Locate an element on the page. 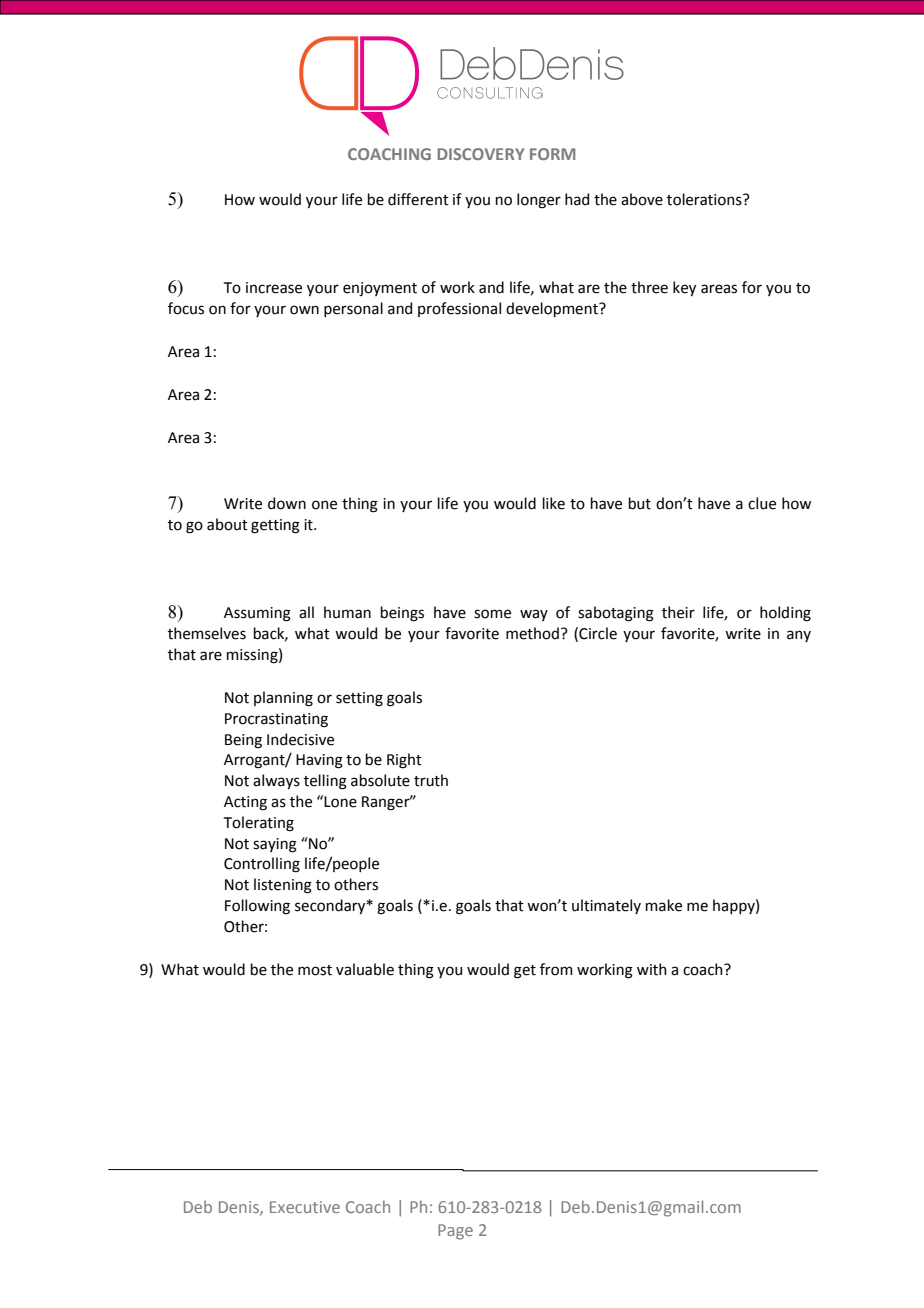  method is located at coordinates (532, 633).
